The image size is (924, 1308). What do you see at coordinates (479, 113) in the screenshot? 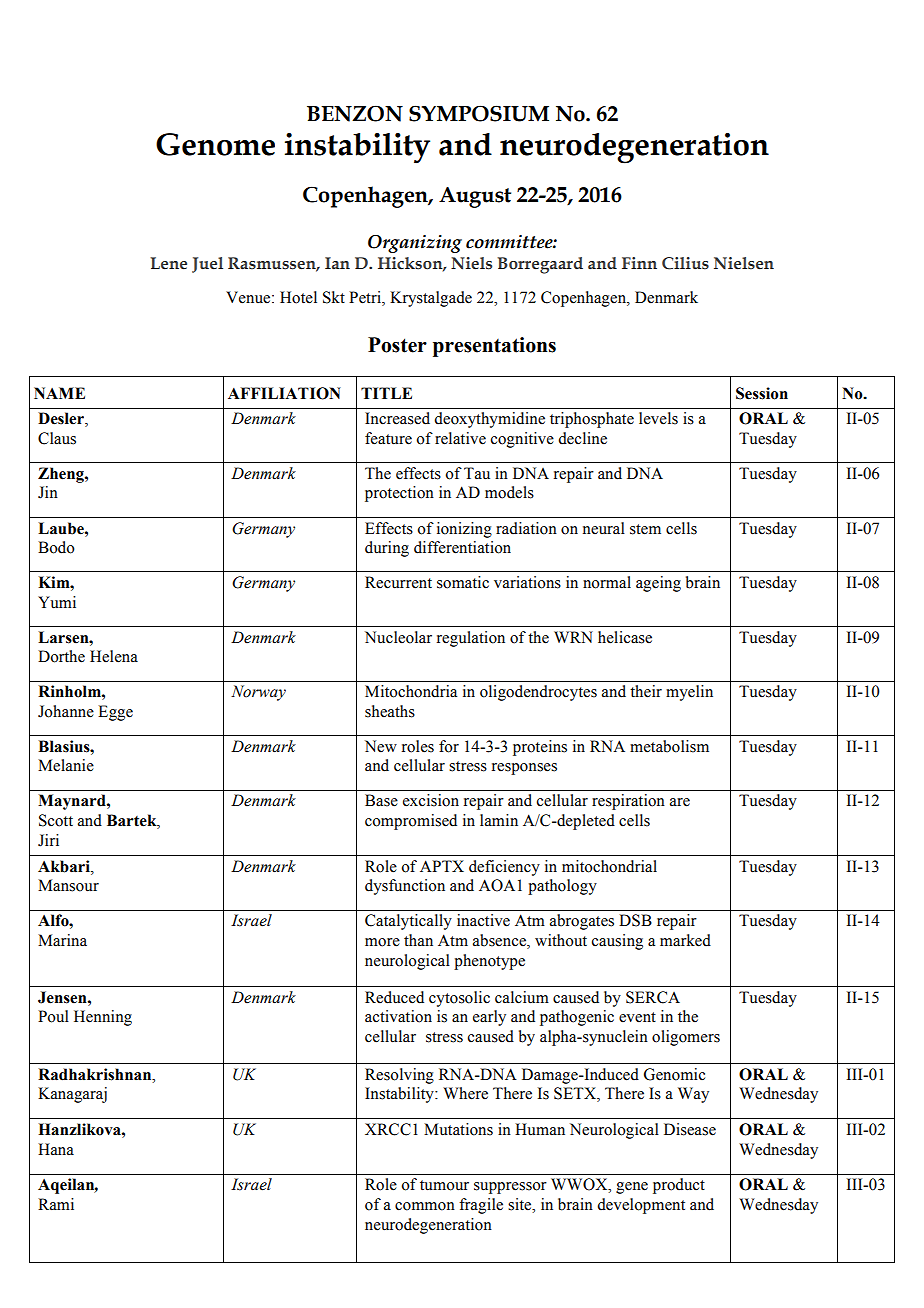
I see `SYMPOSIUM` at bounding box center [479, 113].
